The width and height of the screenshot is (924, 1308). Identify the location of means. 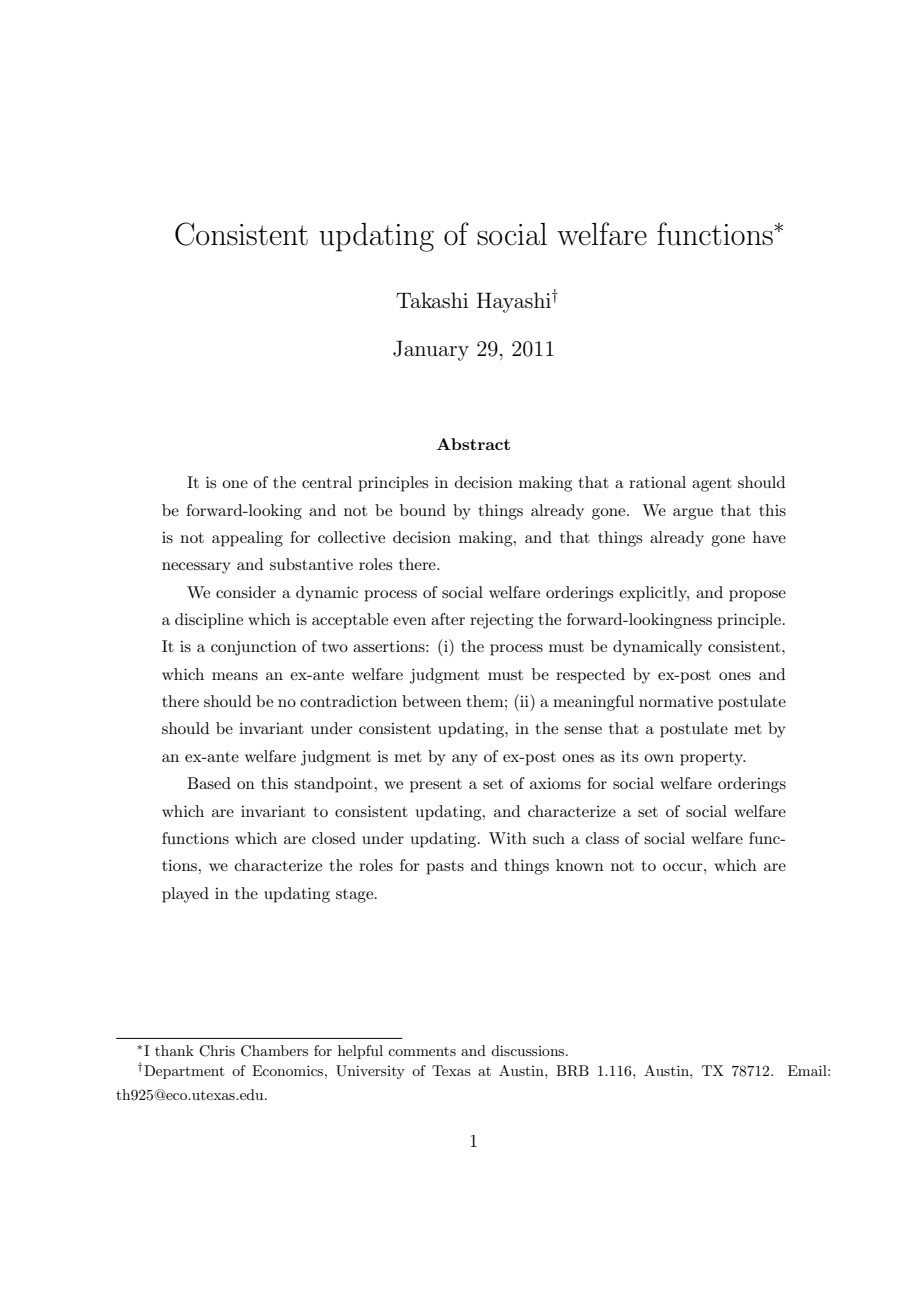
(235, 676).
